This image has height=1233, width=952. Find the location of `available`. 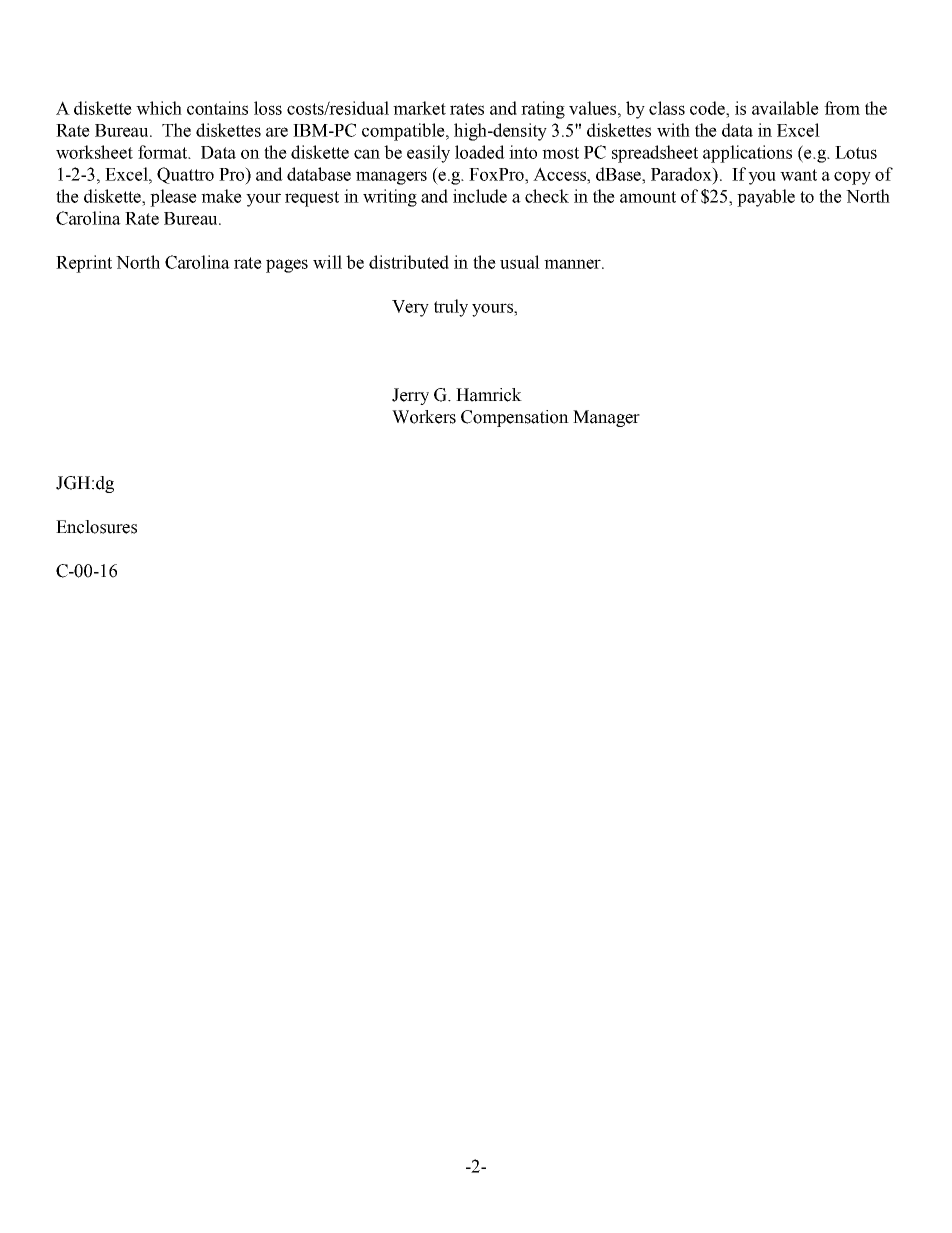

available is located at coordinates (785, 108).
